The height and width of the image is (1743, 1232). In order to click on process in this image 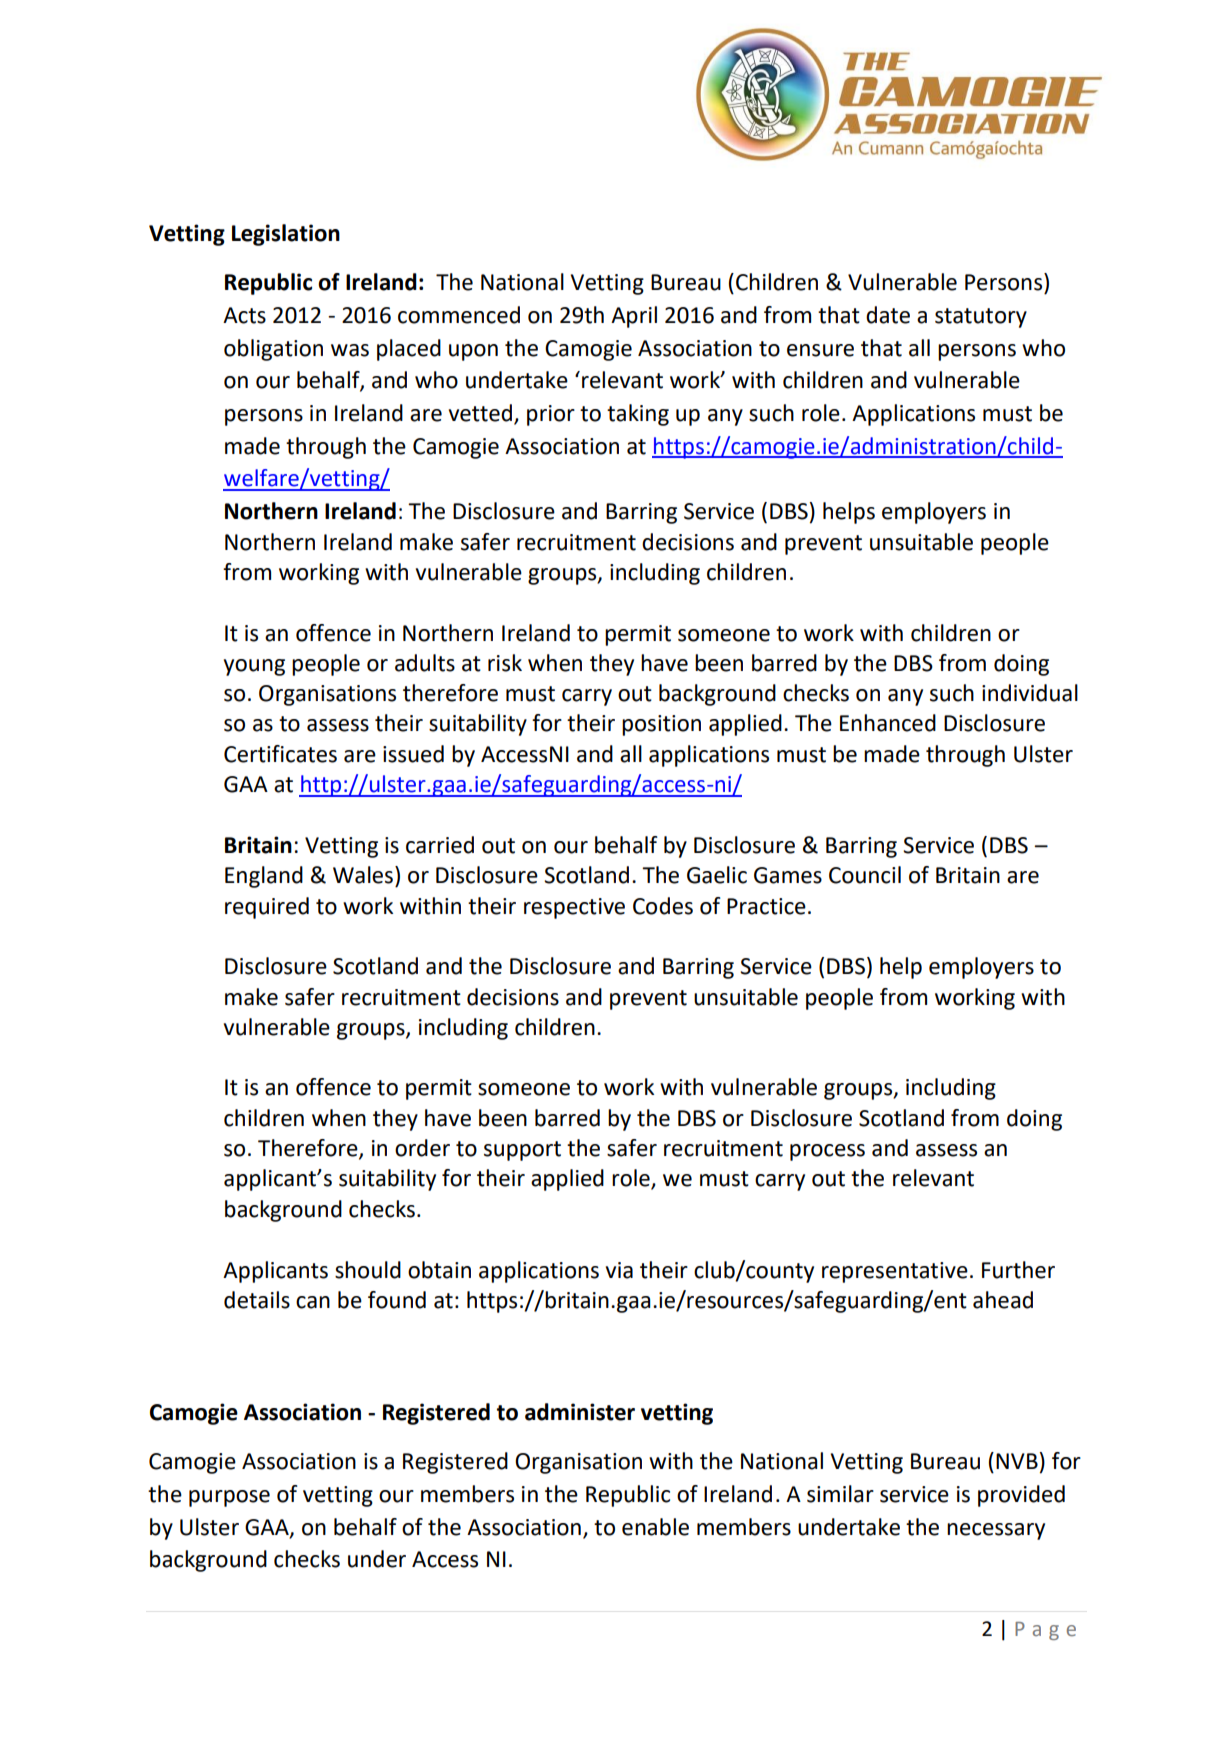, I will do `click(827, 1152)`.
